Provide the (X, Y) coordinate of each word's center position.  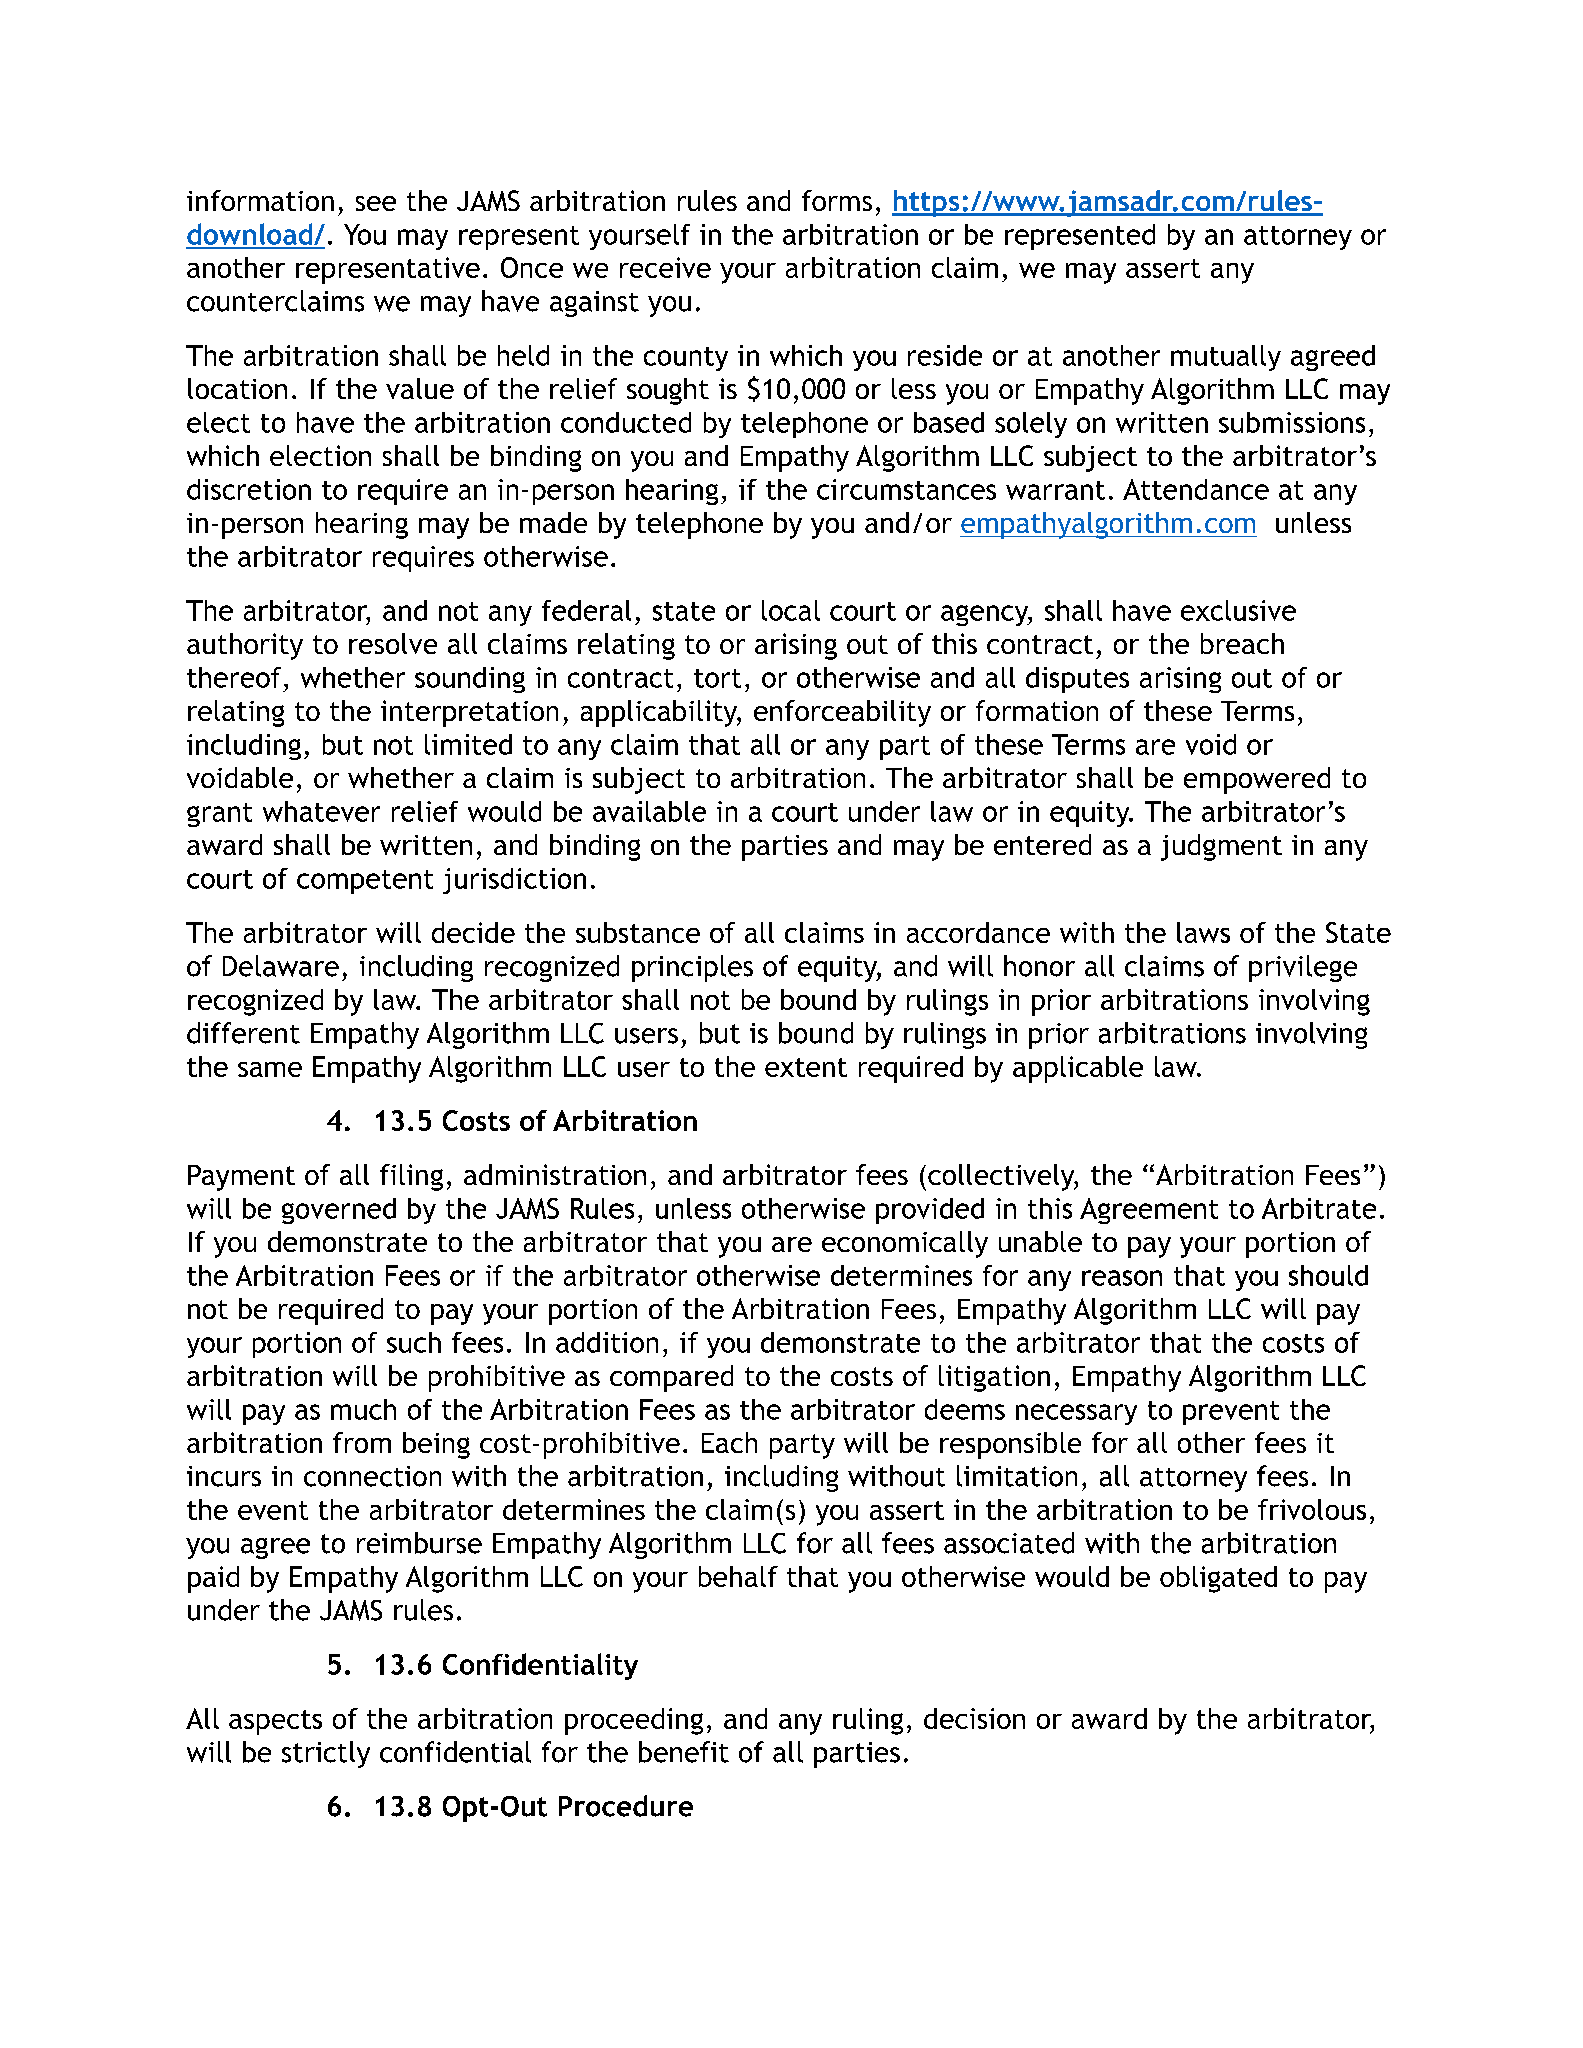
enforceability (842, 713)
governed (339, 1211)
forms (837, 200)
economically (905, 1244)
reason (1122, 1278)
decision (974, 1718)
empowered (1257, 780)
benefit (684, 1752)
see (376, 203)
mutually (1226, 358)
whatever (321, 811)
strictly (326, 1754)
